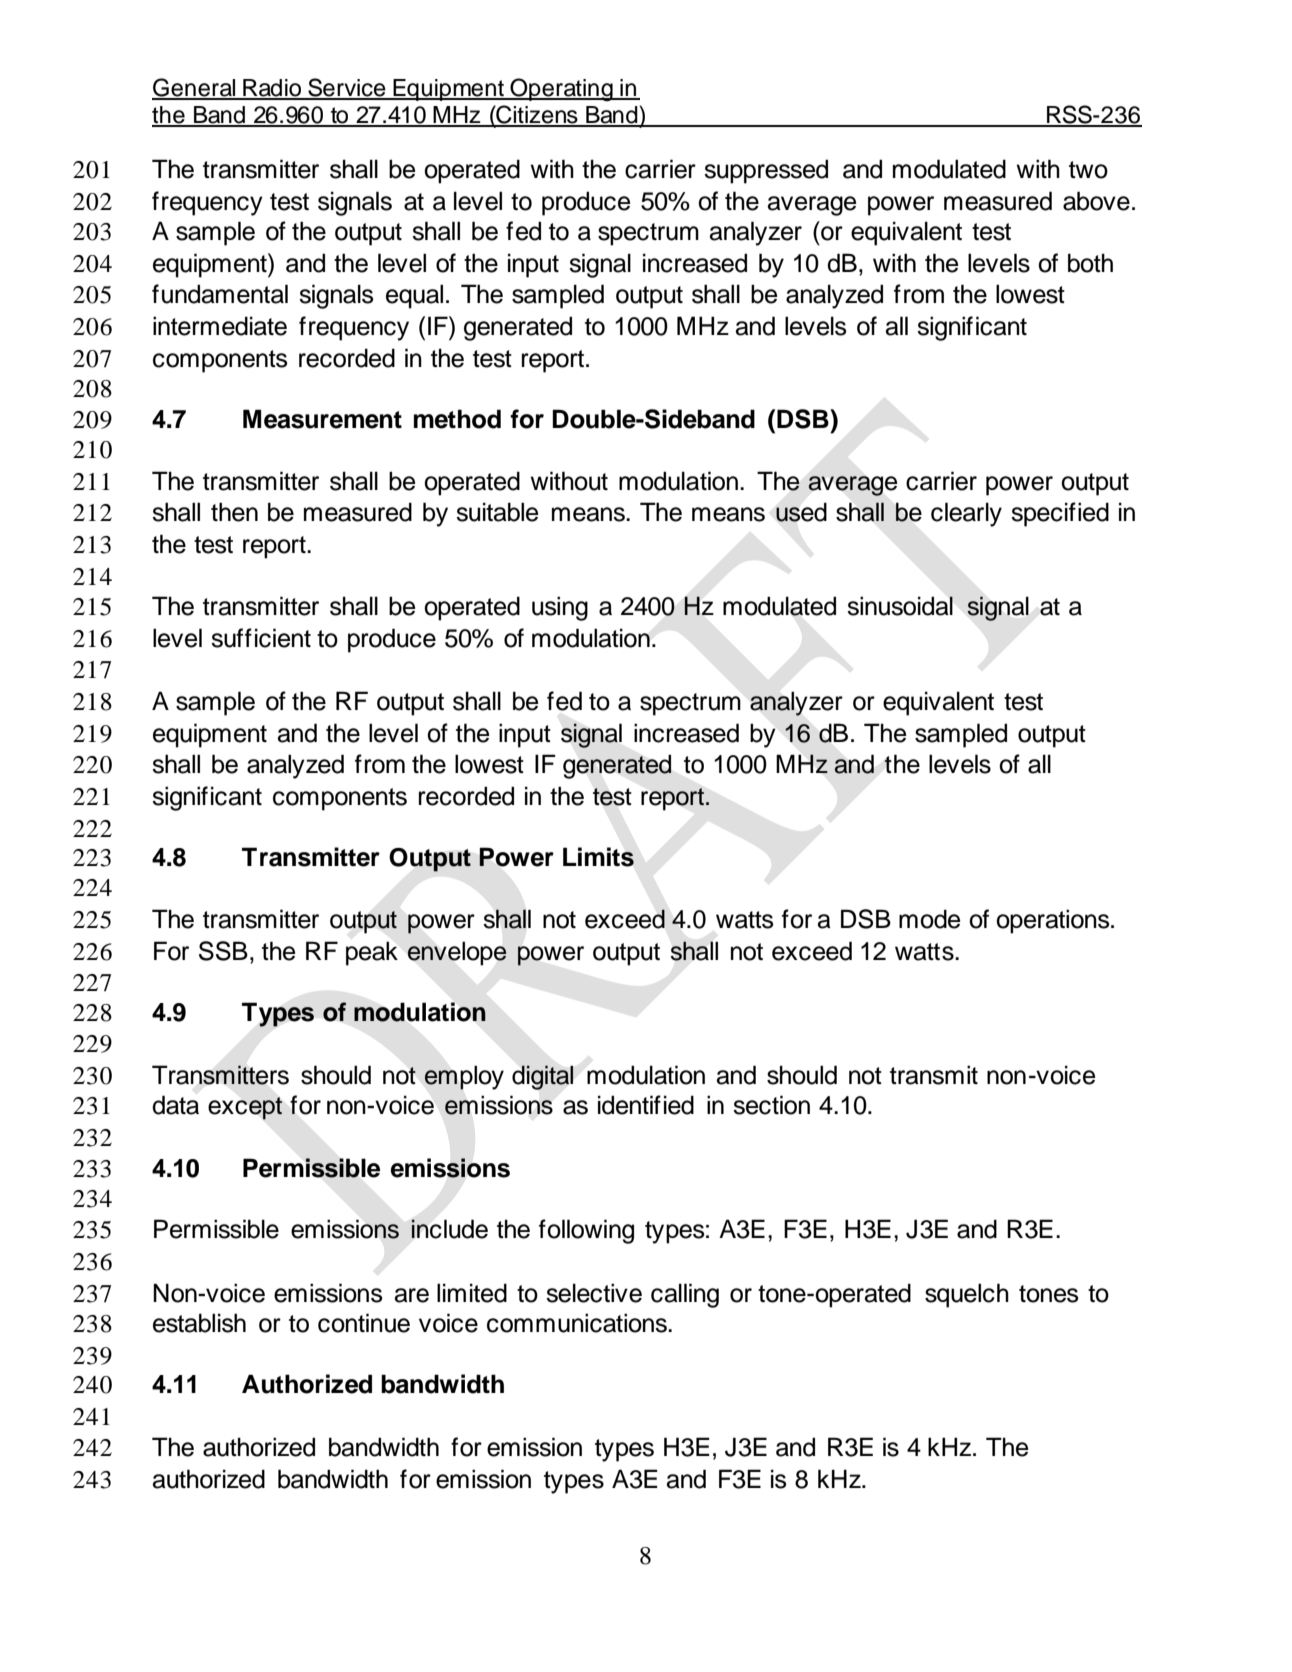  I want to click on two, so click(1088, 170).
